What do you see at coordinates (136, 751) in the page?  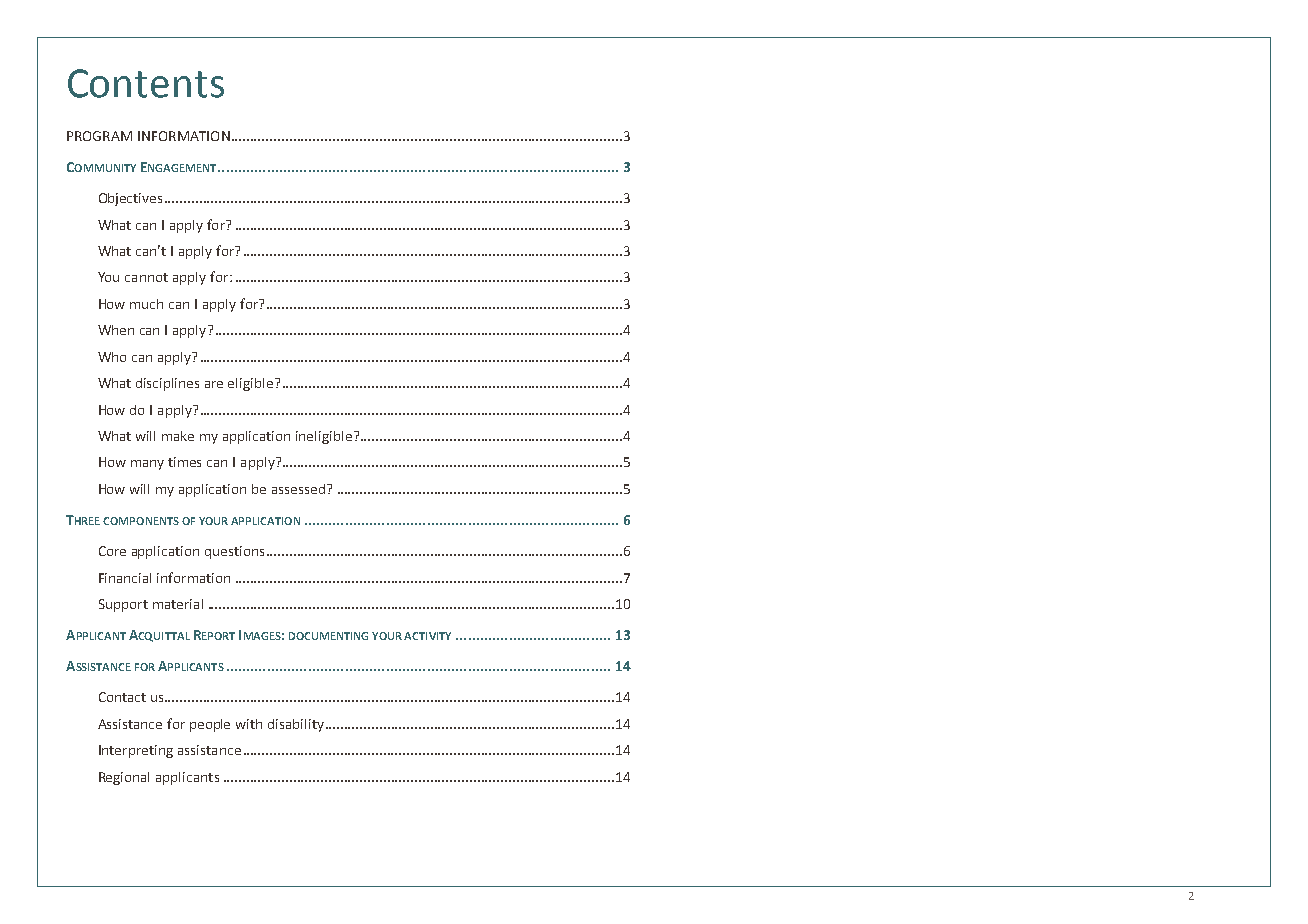 I see `Interpreting` at bounding box center [136, 751].
